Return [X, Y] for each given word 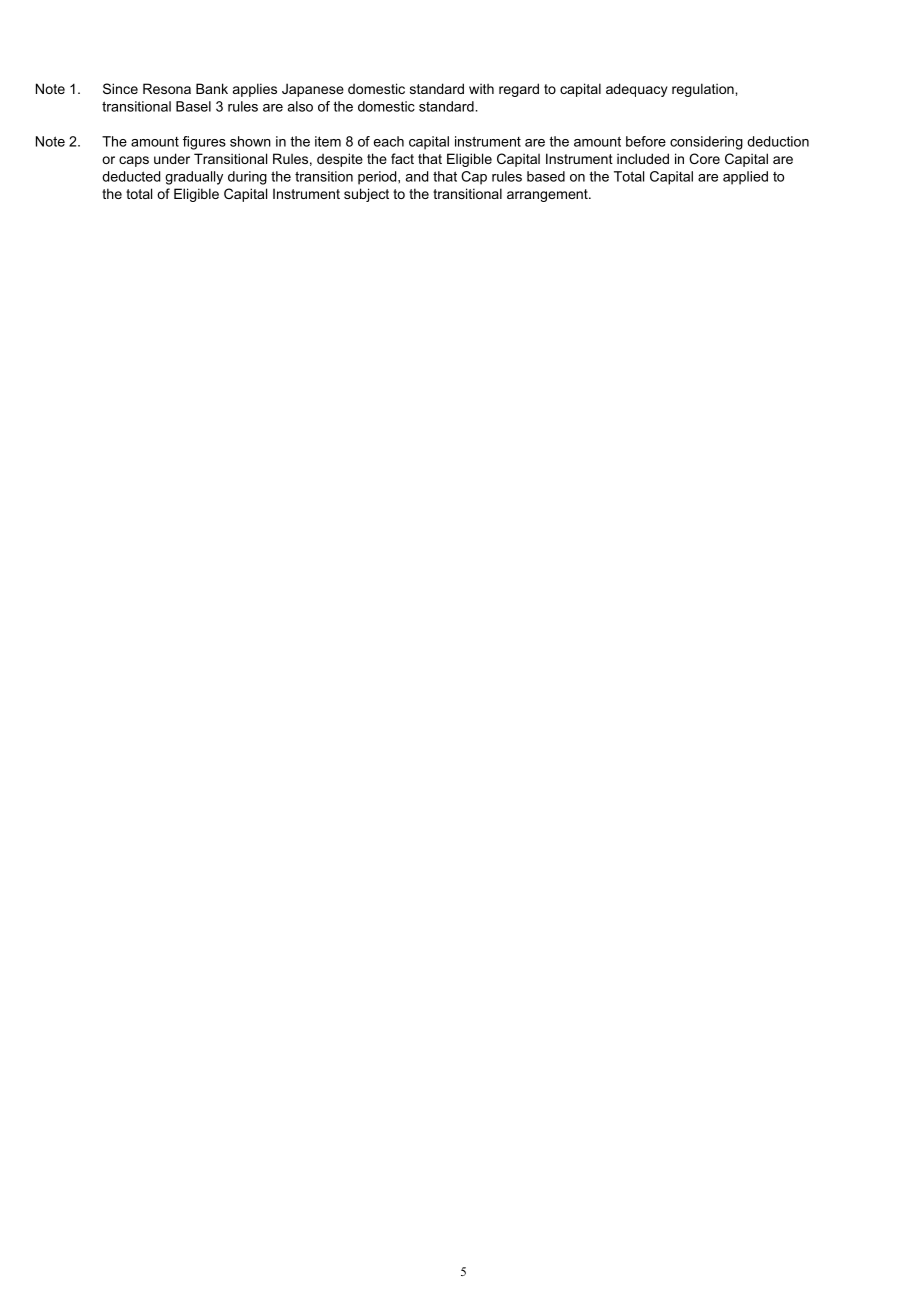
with [481, 88]
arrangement [548, 195]
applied [745, 178]
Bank [212, 88]
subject [366, 195]
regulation [704, 90]
